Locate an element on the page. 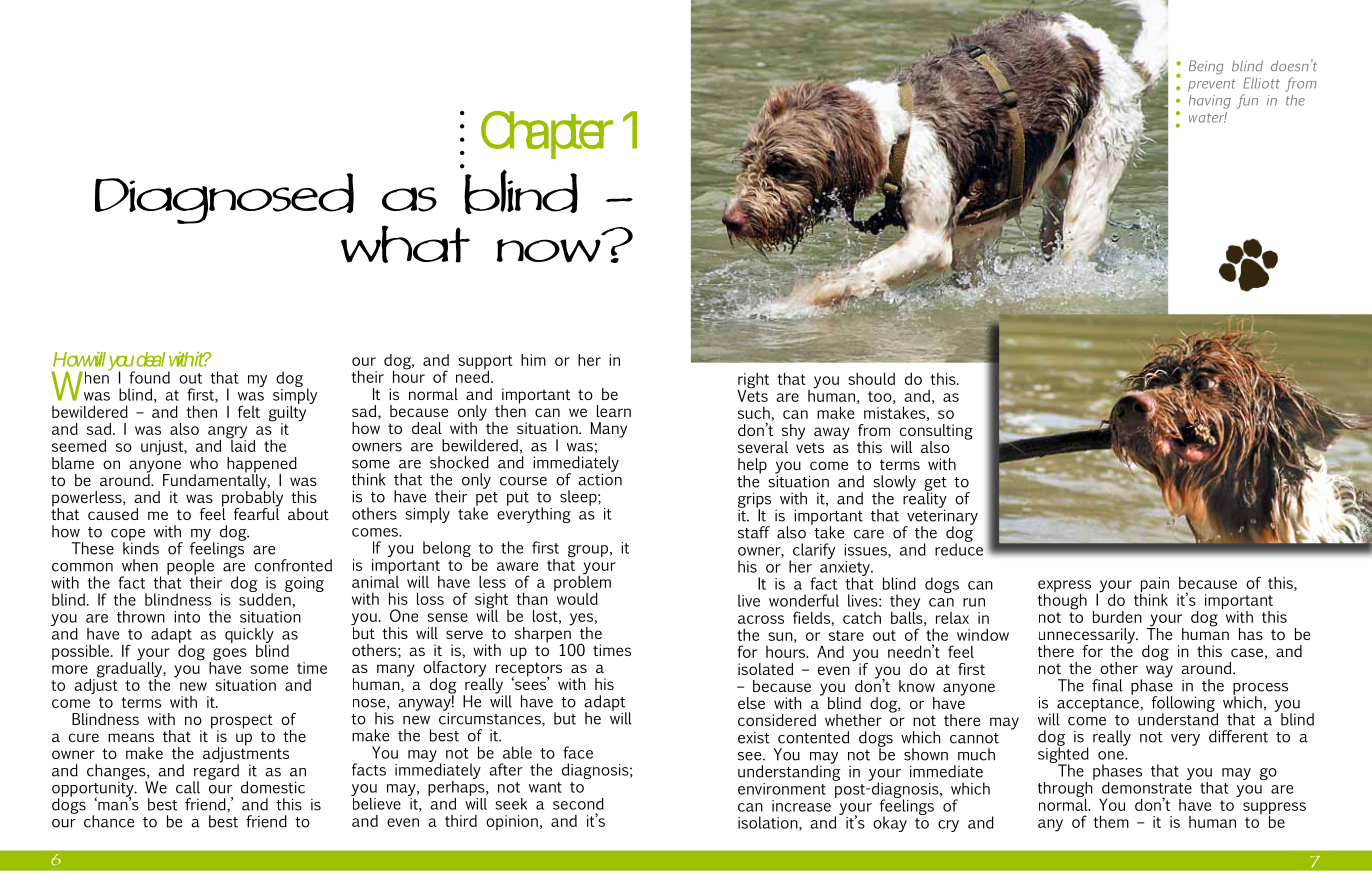 The width and height of the image is (1372, 887). Chapter is located at coordinates (547, 135).
